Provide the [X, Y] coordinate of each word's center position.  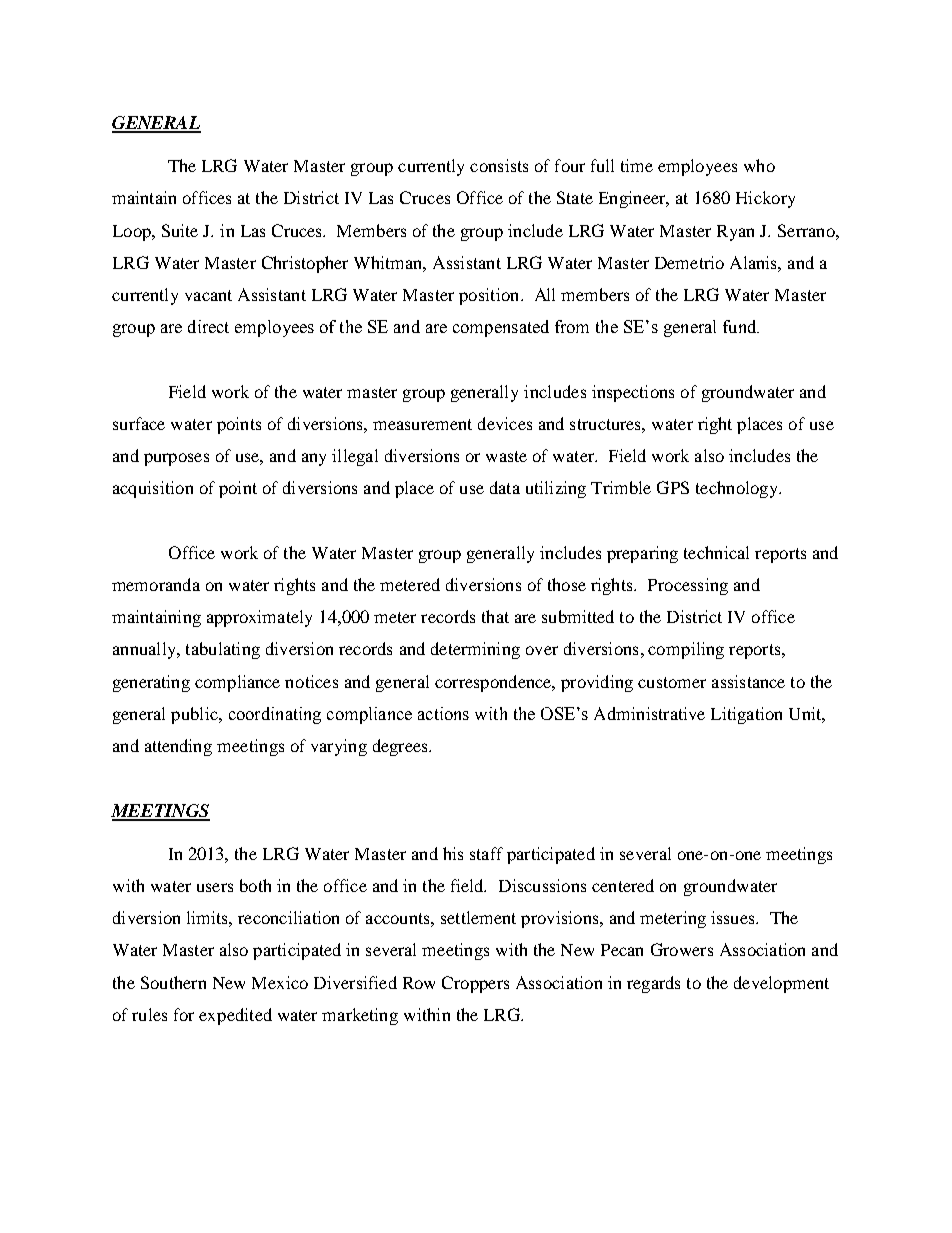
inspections [633, 393]
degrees [401, 747]
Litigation [746, 715]
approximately [259, 618]
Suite [180, 230]
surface [139, 423]
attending [178, 747]
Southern [173, 982]
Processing [688, 586]
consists [499, 165]
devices [505, 423]
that [495, 616]
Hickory [765, 199]
